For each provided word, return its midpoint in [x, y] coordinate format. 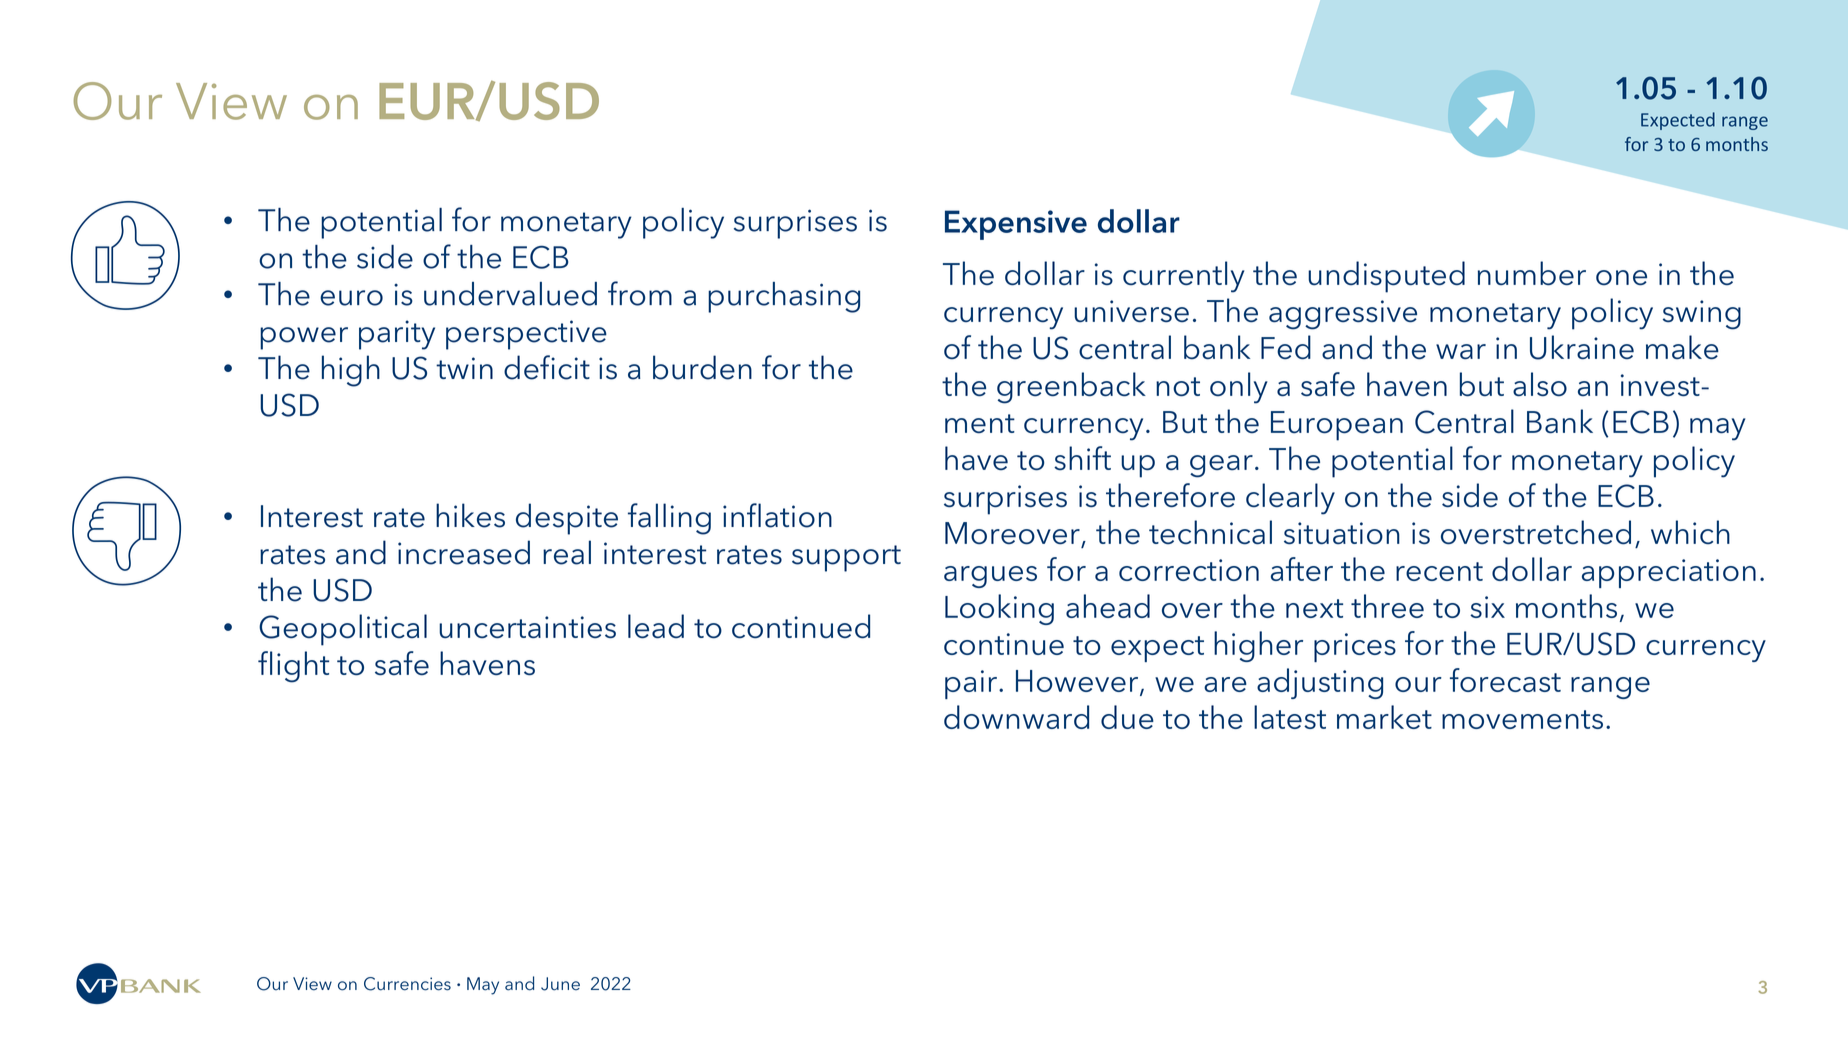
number [1532, 273]
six [1487, 607]
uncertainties [527, 627]
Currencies [407, 984]
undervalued [510, 294]
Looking [999, 609]
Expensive [1016, 225]
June [560, 984]
